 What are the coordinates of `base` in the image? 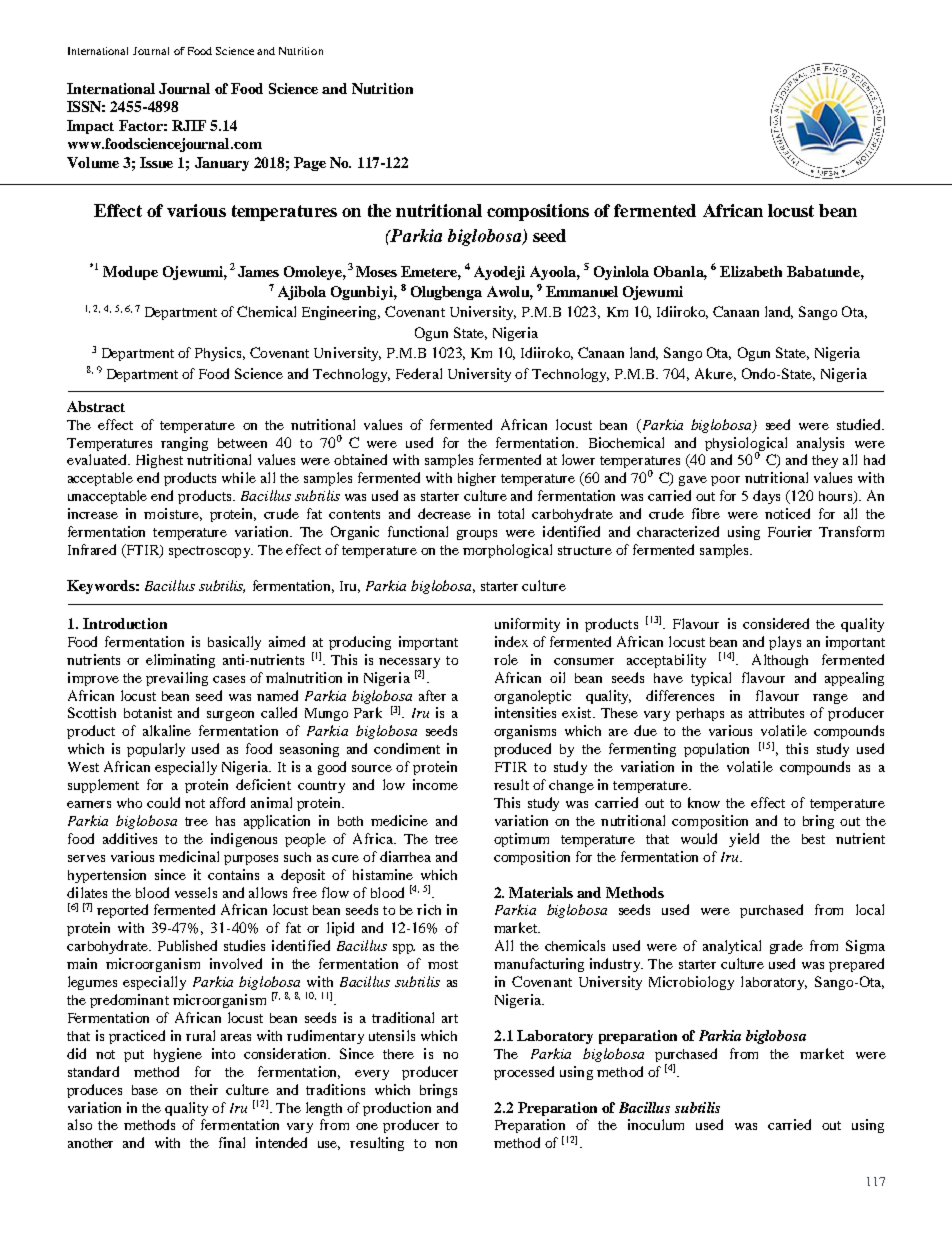 It's located at (145, 1090).
